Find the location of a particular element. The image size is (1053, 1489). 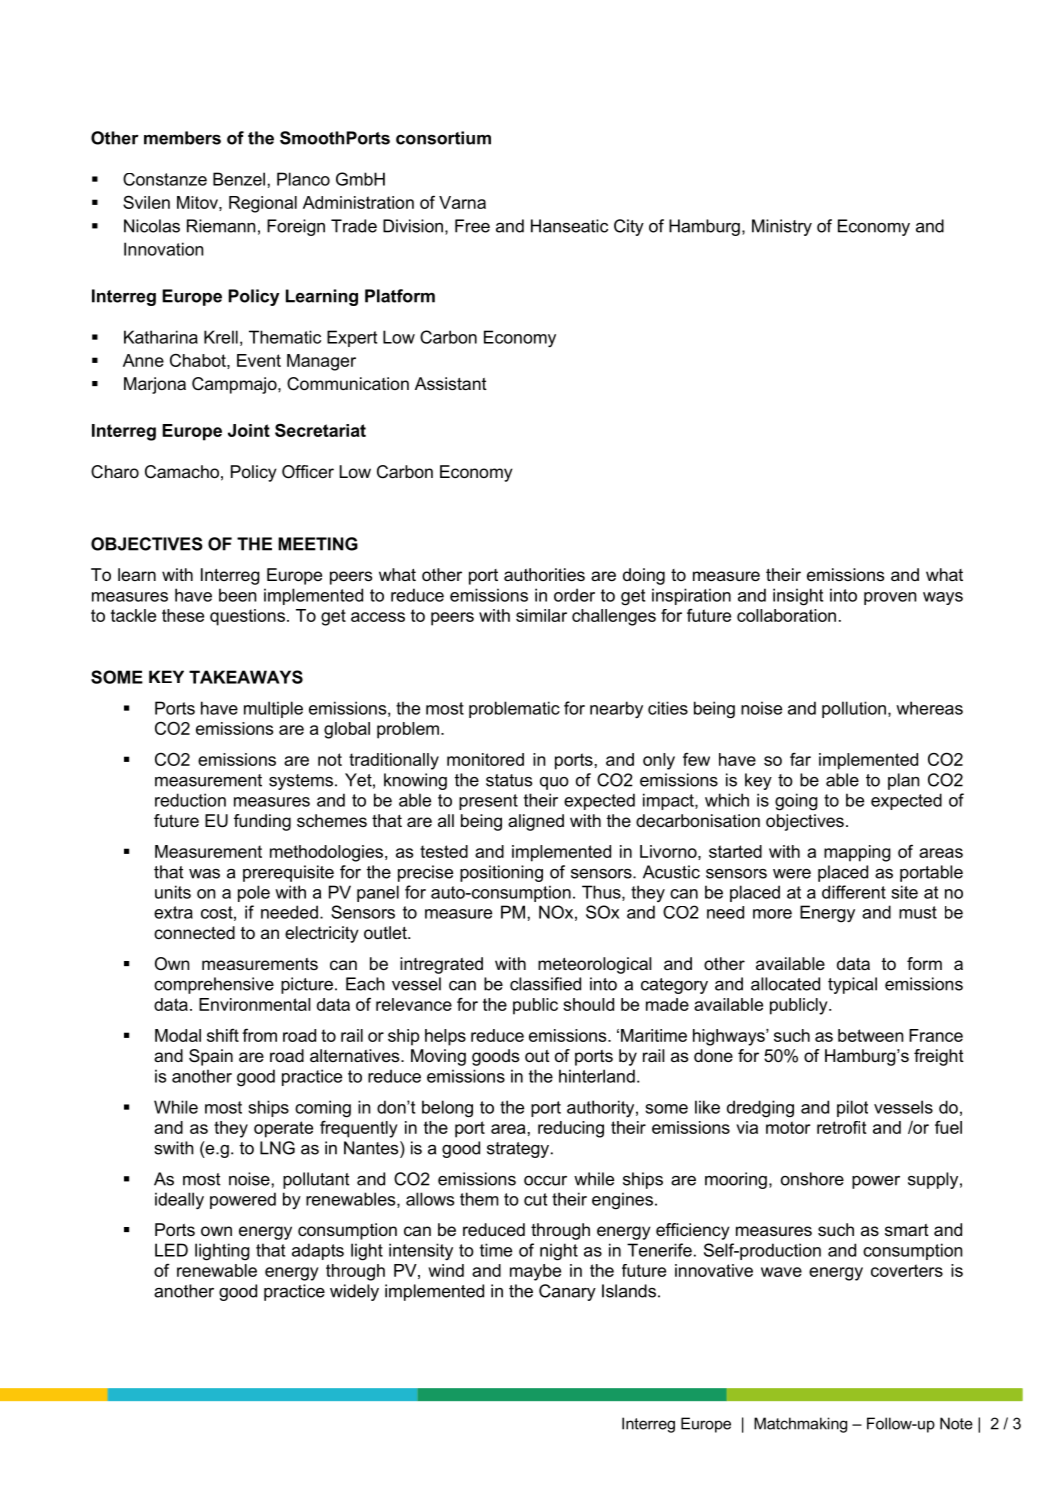

Ministry is located at coordinates (782, 227).
